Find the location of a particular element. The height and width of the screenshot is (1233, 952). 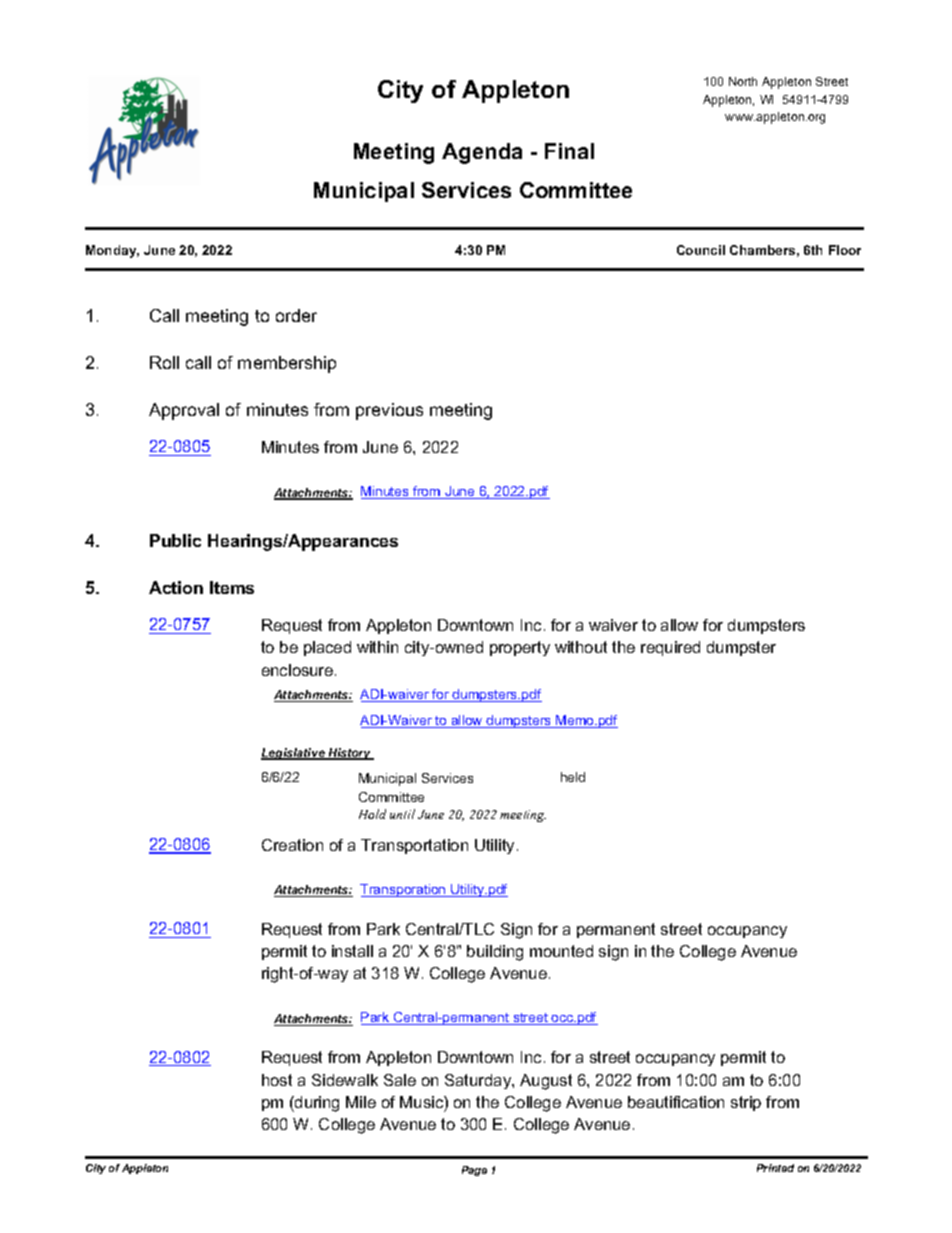

North is located at coordinates (743, 81).
